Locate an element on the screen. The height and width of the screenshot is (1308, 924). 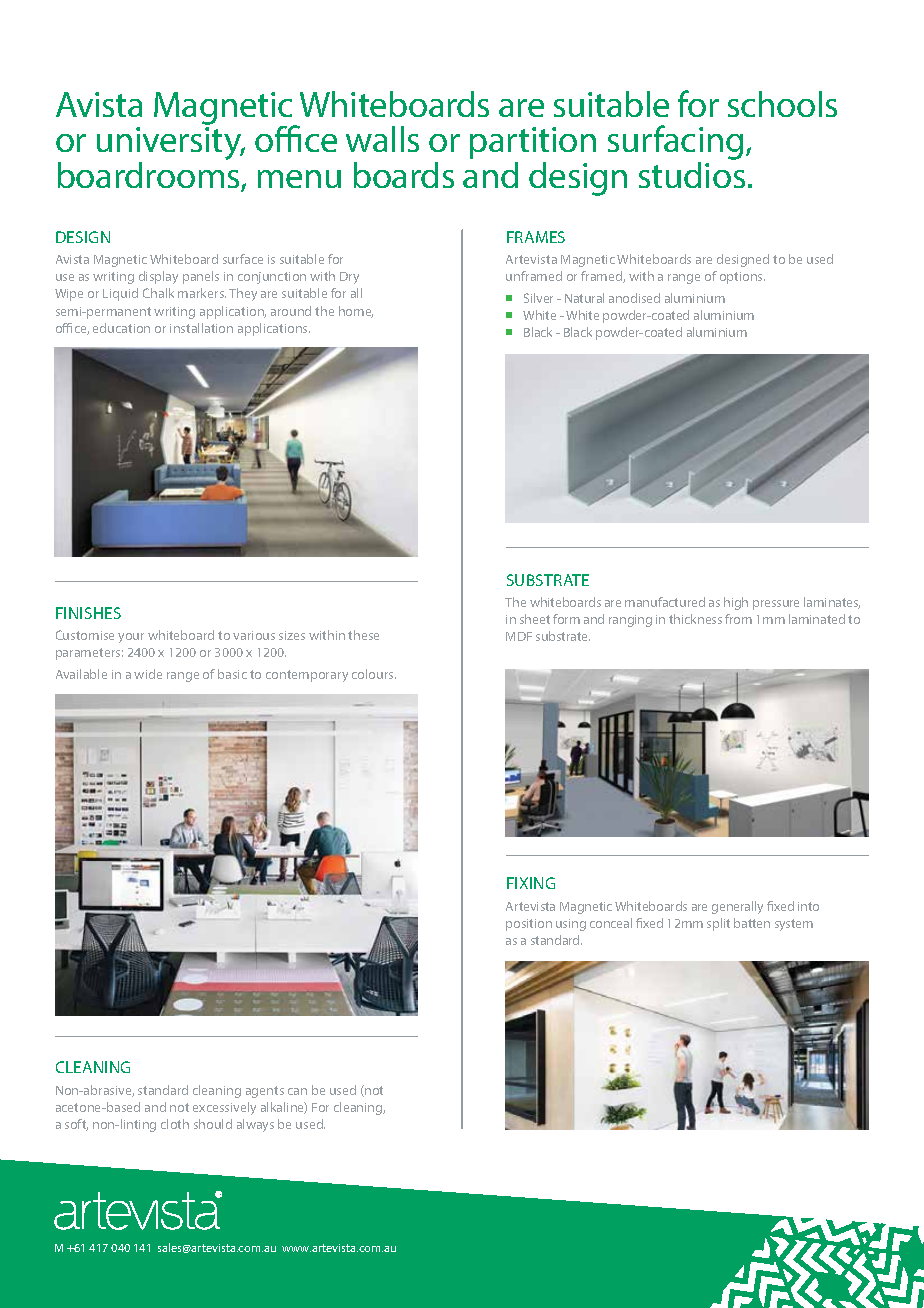
schools is located at coordinates (782, 104).
